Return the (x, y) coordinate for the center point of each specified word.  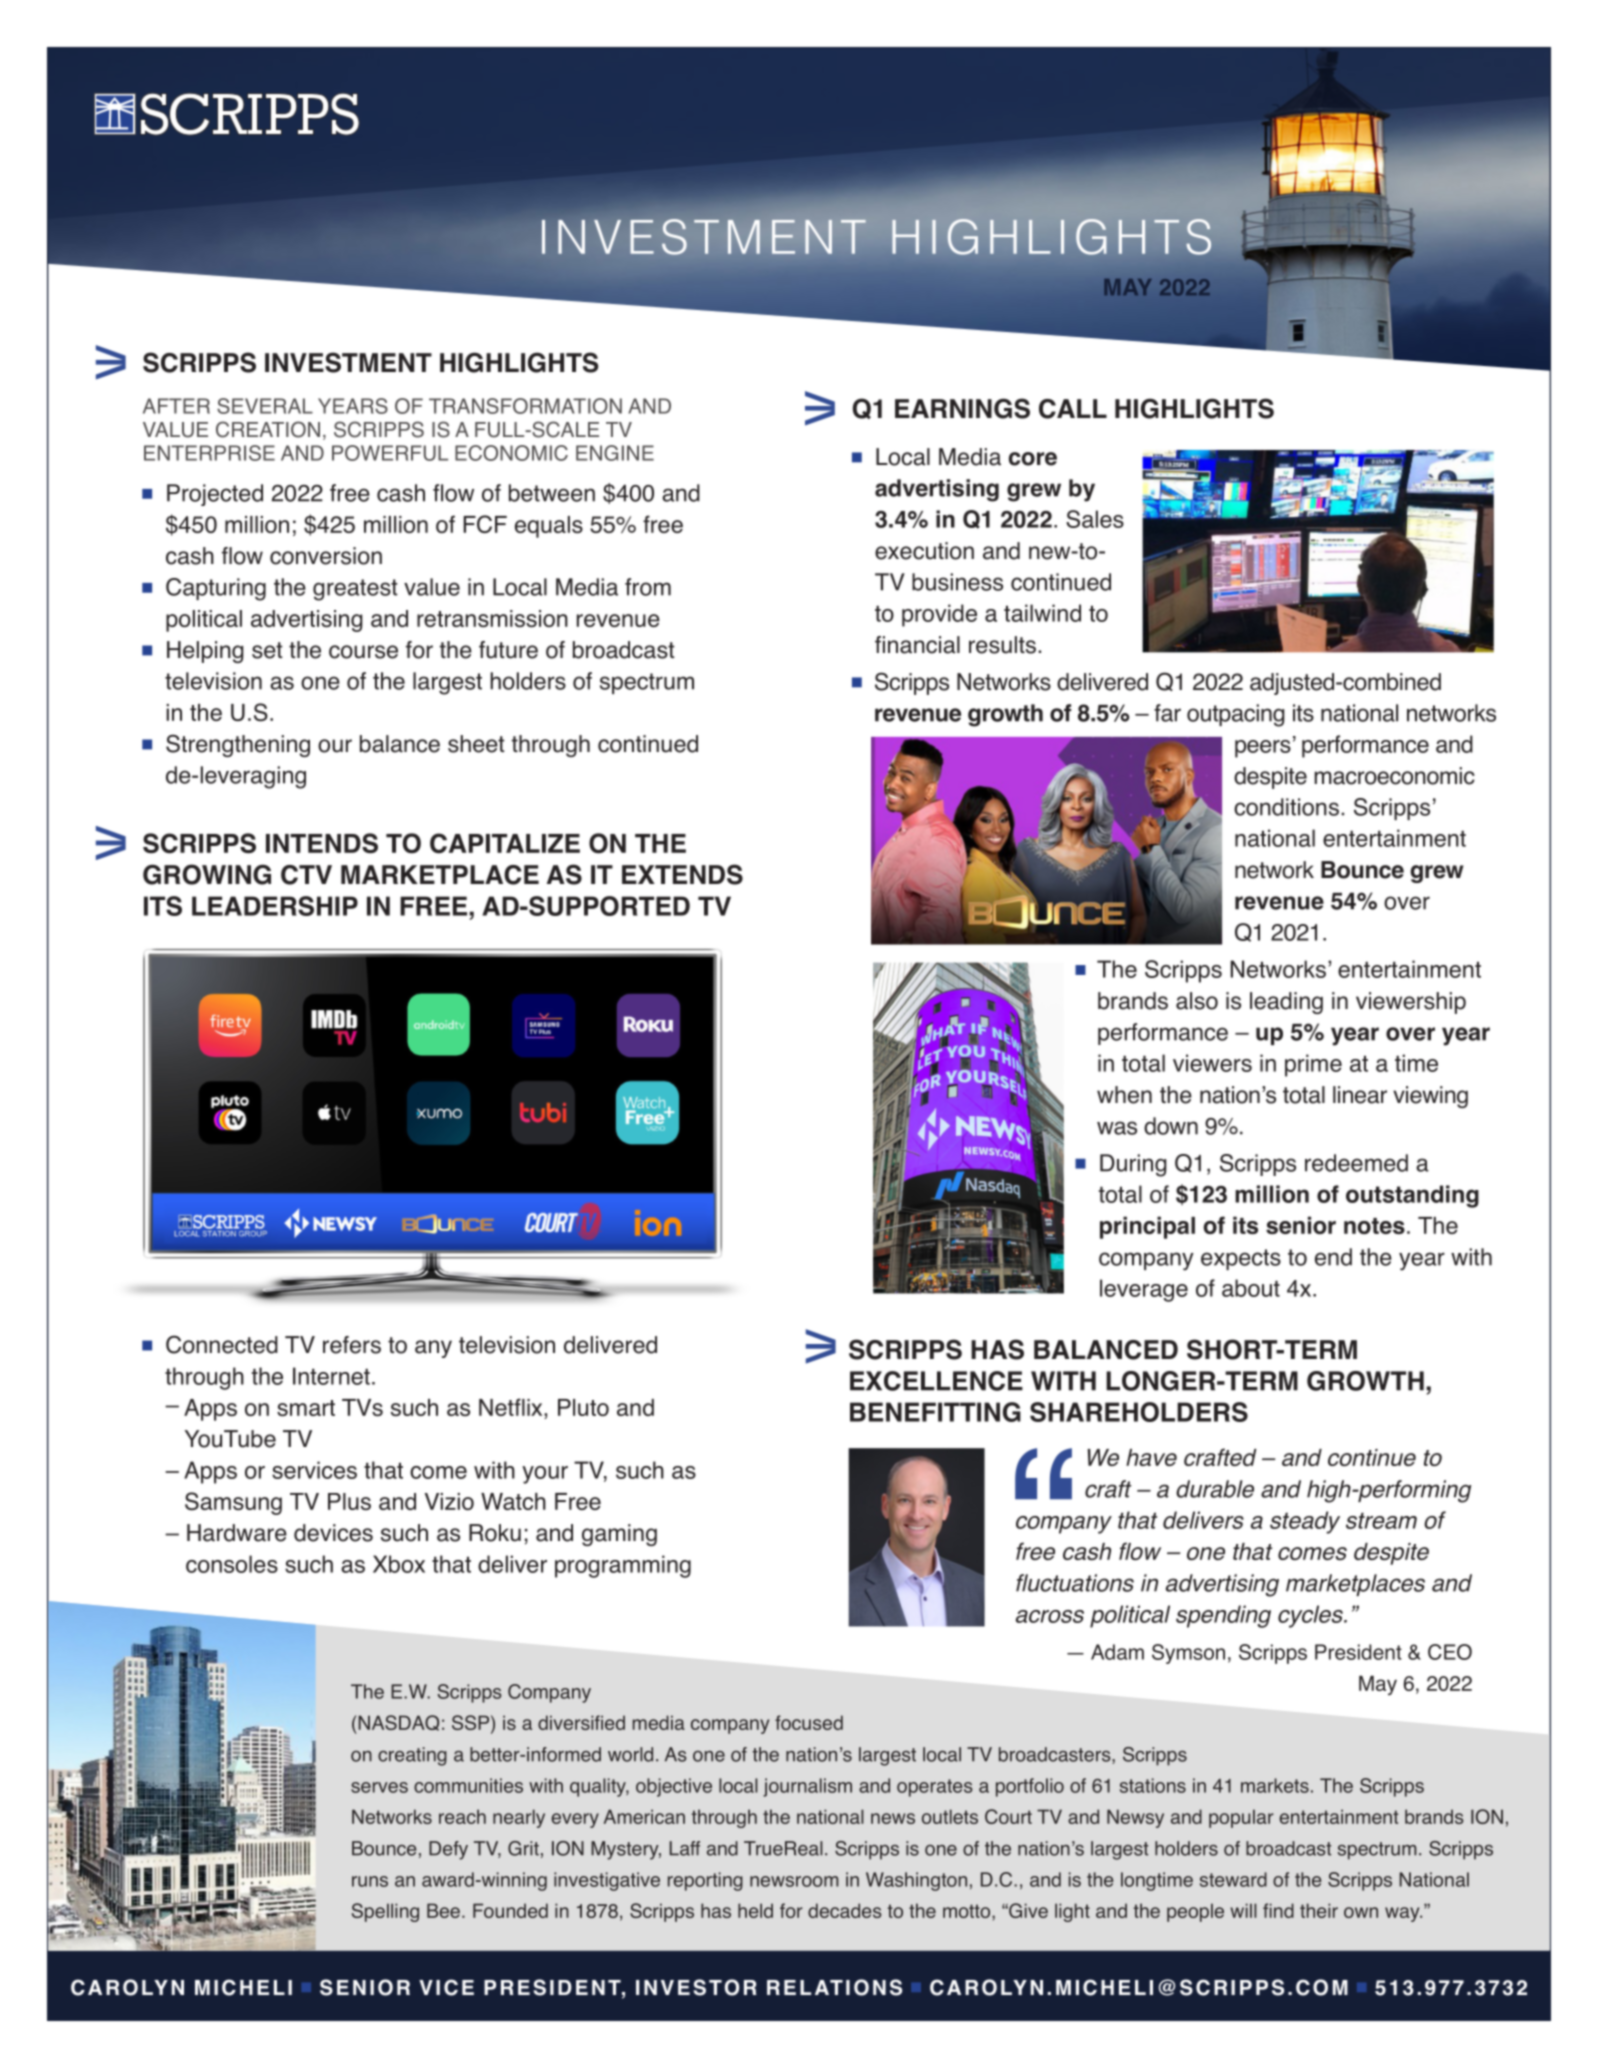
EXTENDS (682, 874)
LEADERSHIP (275, 906)
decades (845, 1910)
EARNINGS (962, 408)
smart (306, 1408)
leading (1286, 1003)
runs (370, 1881)
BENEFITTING (935, 1412)
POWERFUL (390, 453)
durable (1215, 1489)
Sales (1095, 519)
